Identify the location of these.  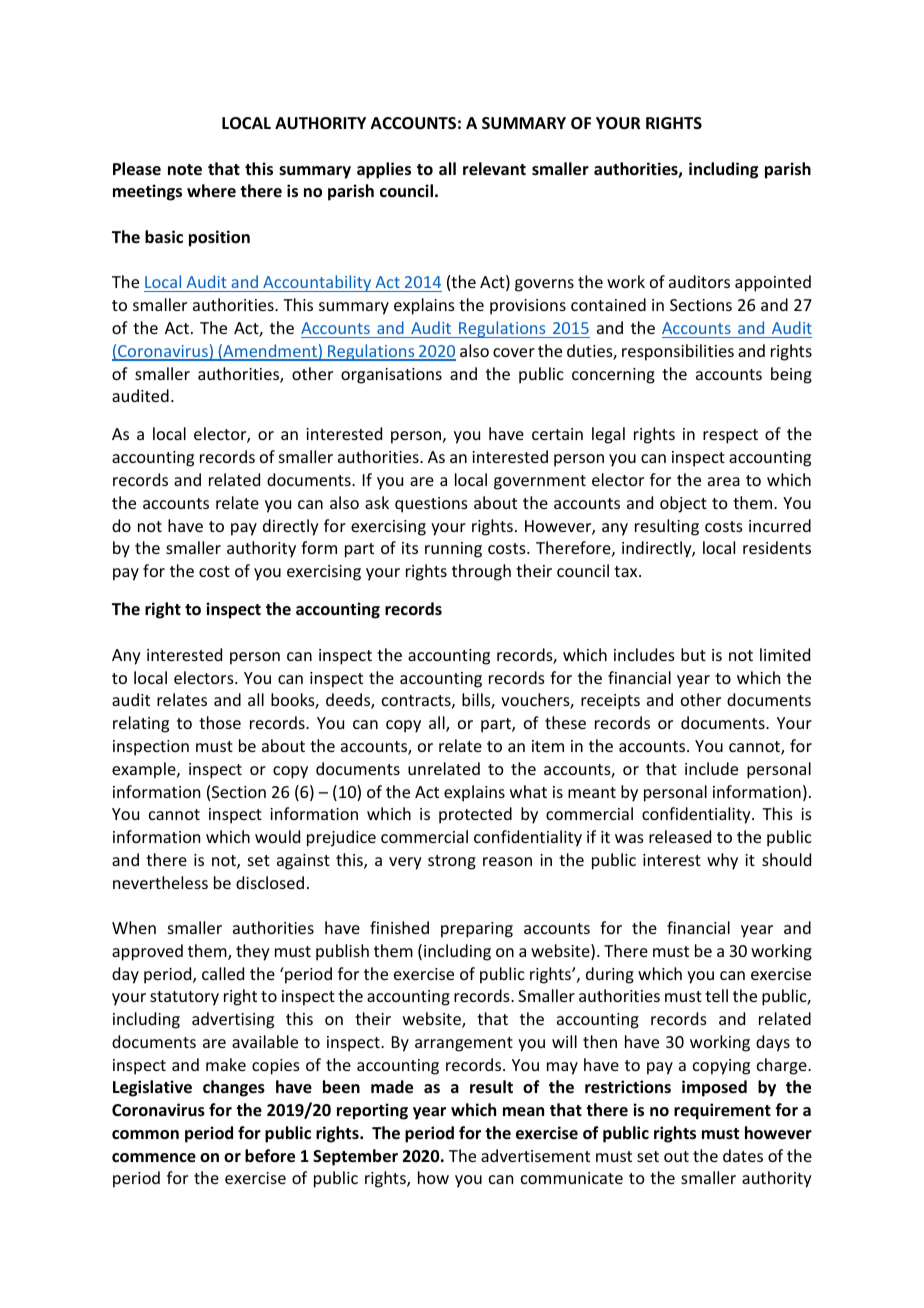
(565, 722).
